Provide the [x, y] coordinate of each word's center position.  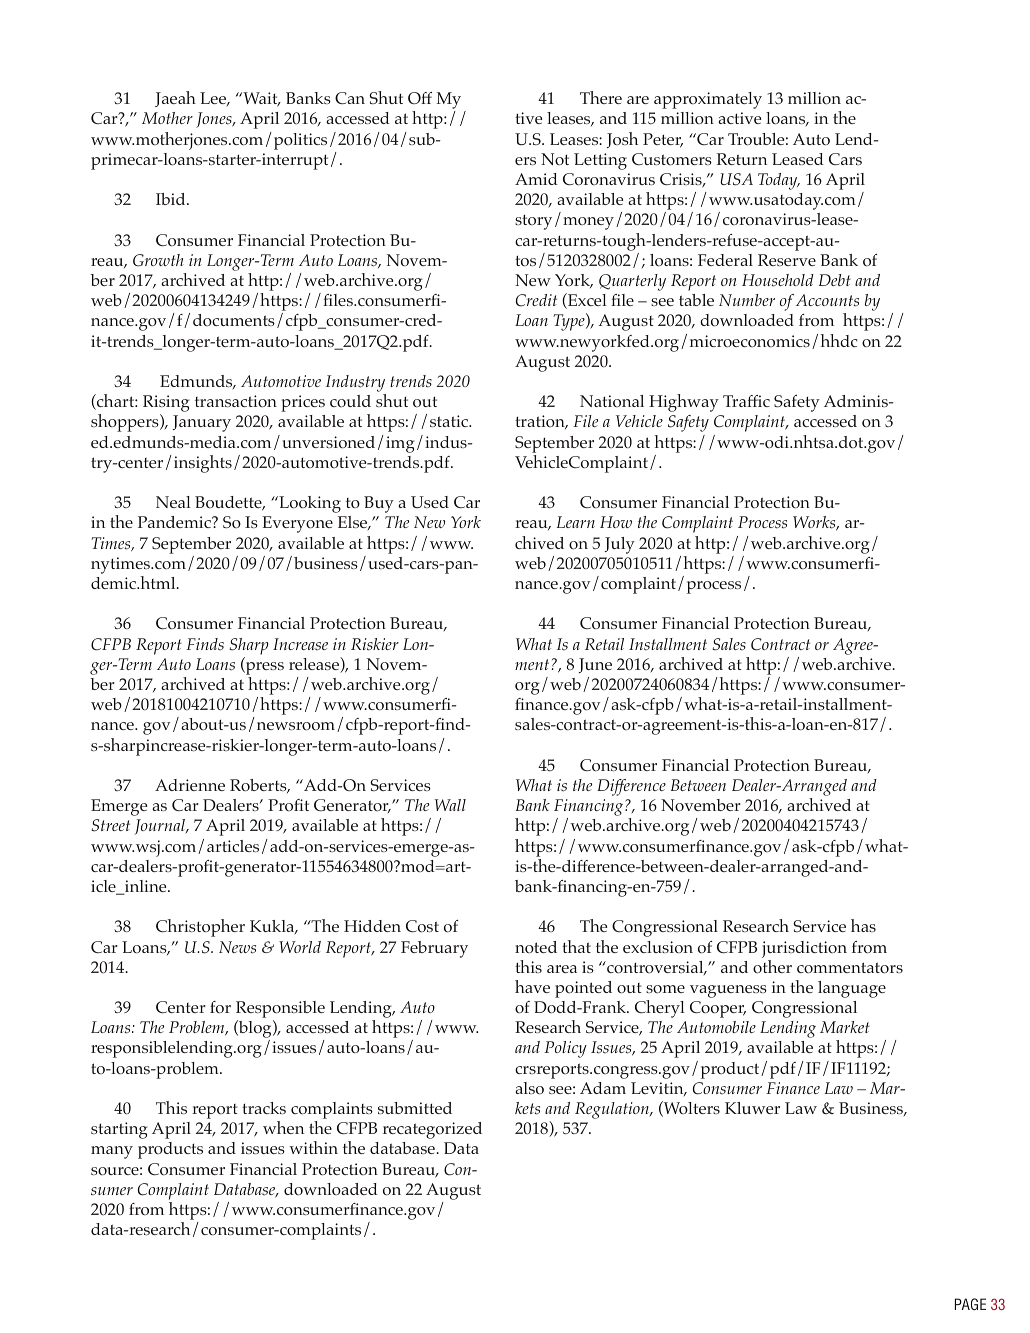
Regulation [613, 1110]
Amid [536, 179]
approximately [708, 100]
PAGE [970, 1304]
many [112, 1152]
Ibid [172, 199]
